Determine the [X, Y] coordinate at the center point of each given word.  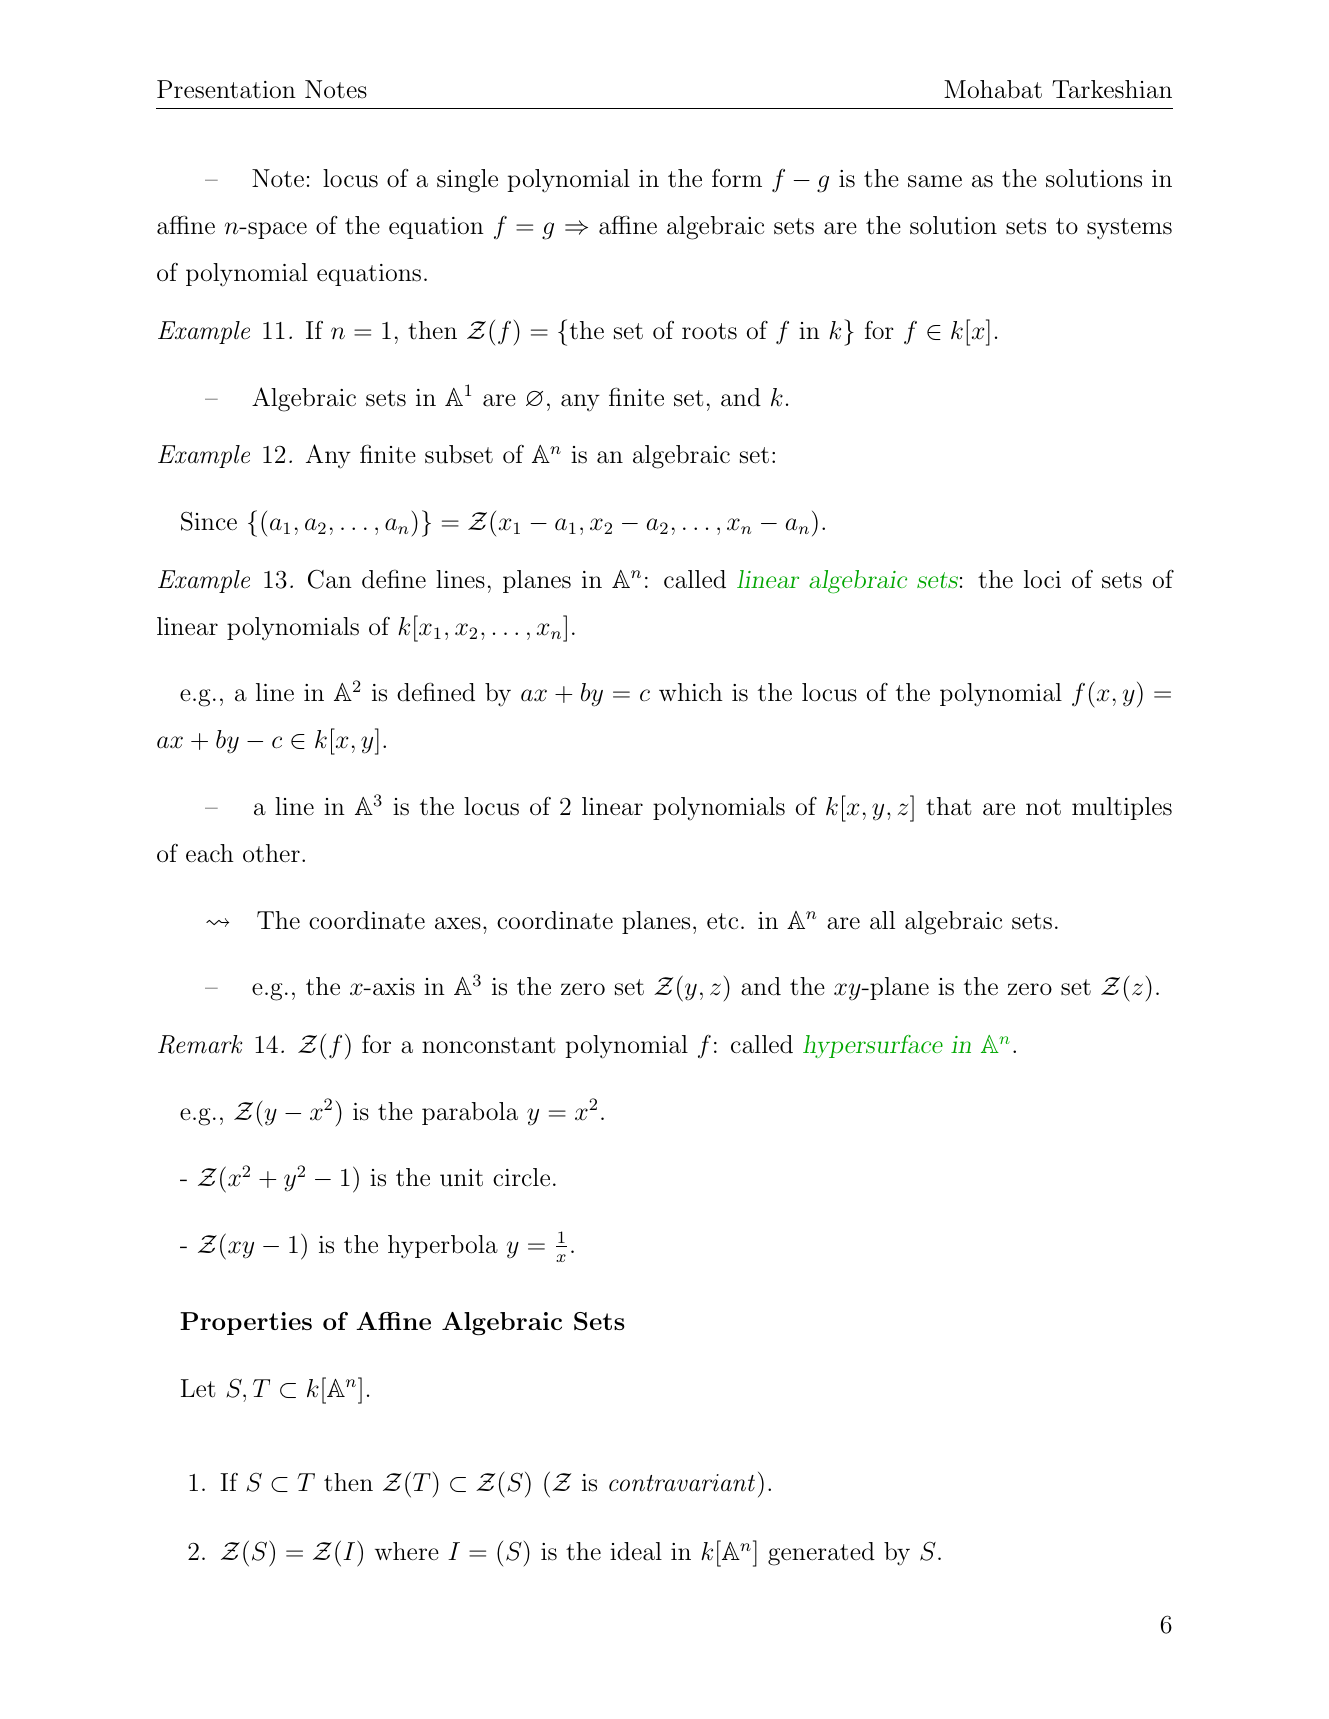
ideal [636, 1551]
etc [722, 921]
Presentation [226, 89]
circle [521, 1177]
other [271, 853]
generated [821, 1554]
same [935, 181]
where [407, 1551]
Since [209, 521]
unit [461, 1178]
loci [1042, 579]
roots [709, 331]
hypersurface [873, 1046]
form [737, 178]
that [949, 806]
